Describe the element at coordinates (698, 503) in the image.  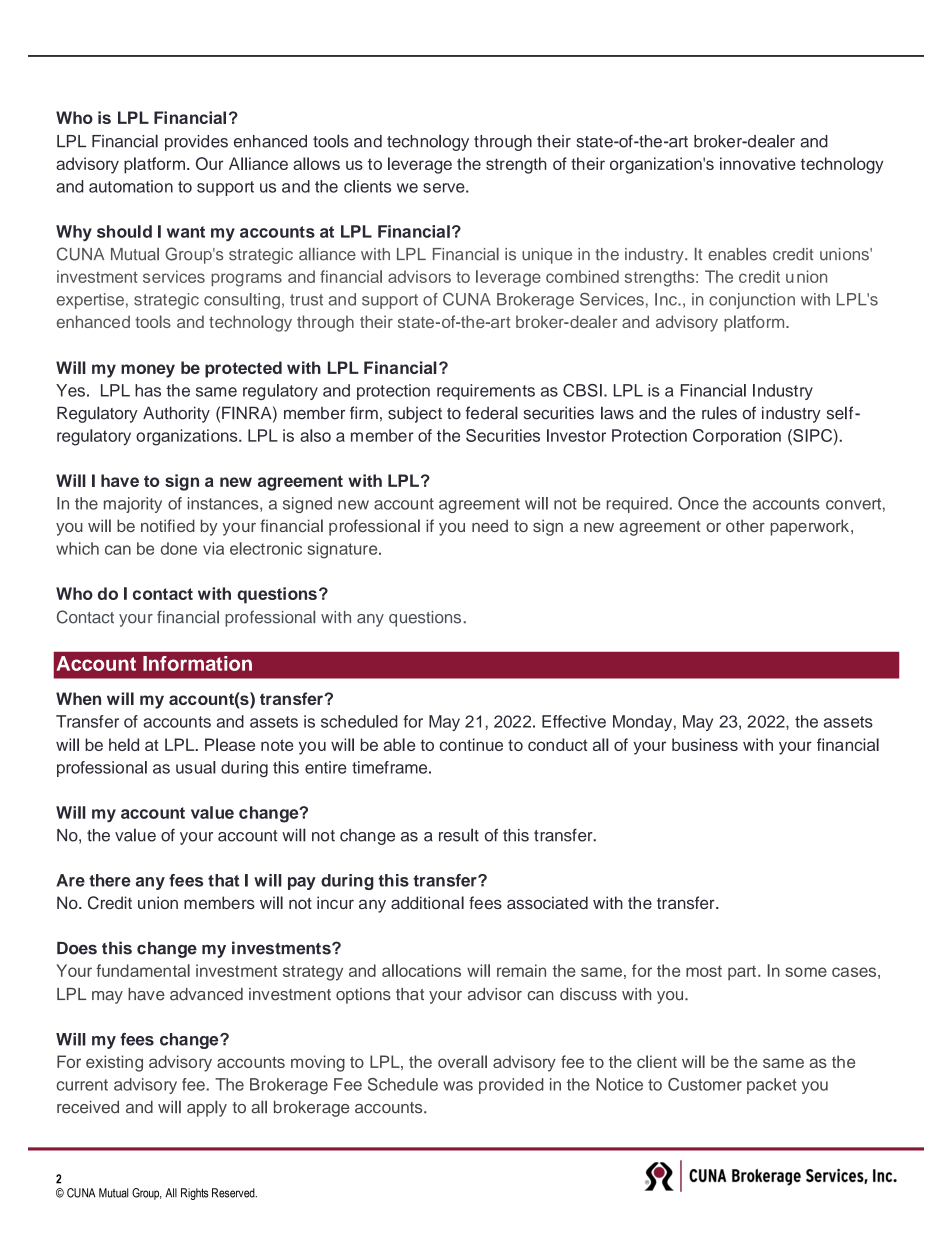
I see `Once` at that location.
